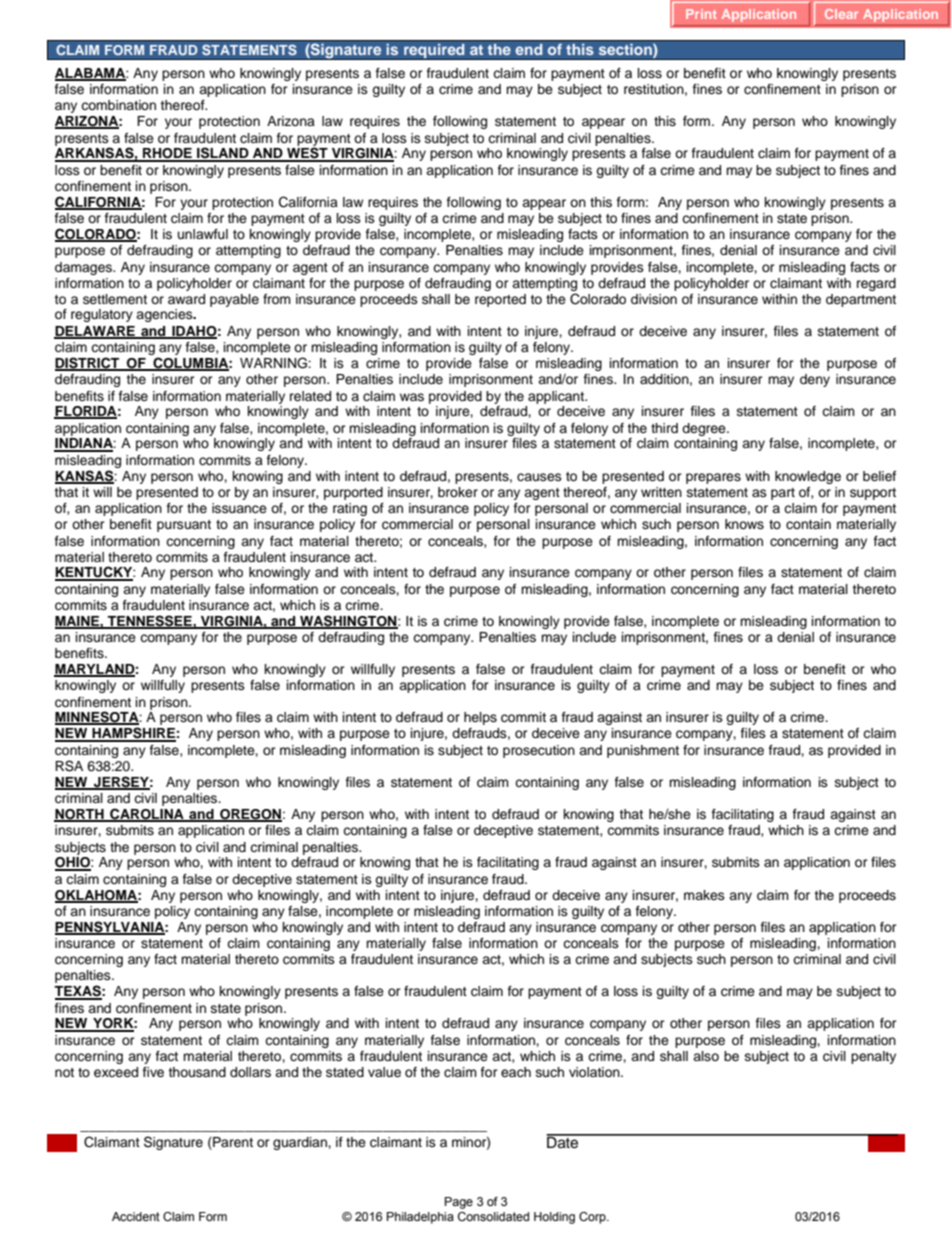 This image has width=952, height=1233. Describe the element at coordinates (480, 718) in the image. I see `helps` at that location.
